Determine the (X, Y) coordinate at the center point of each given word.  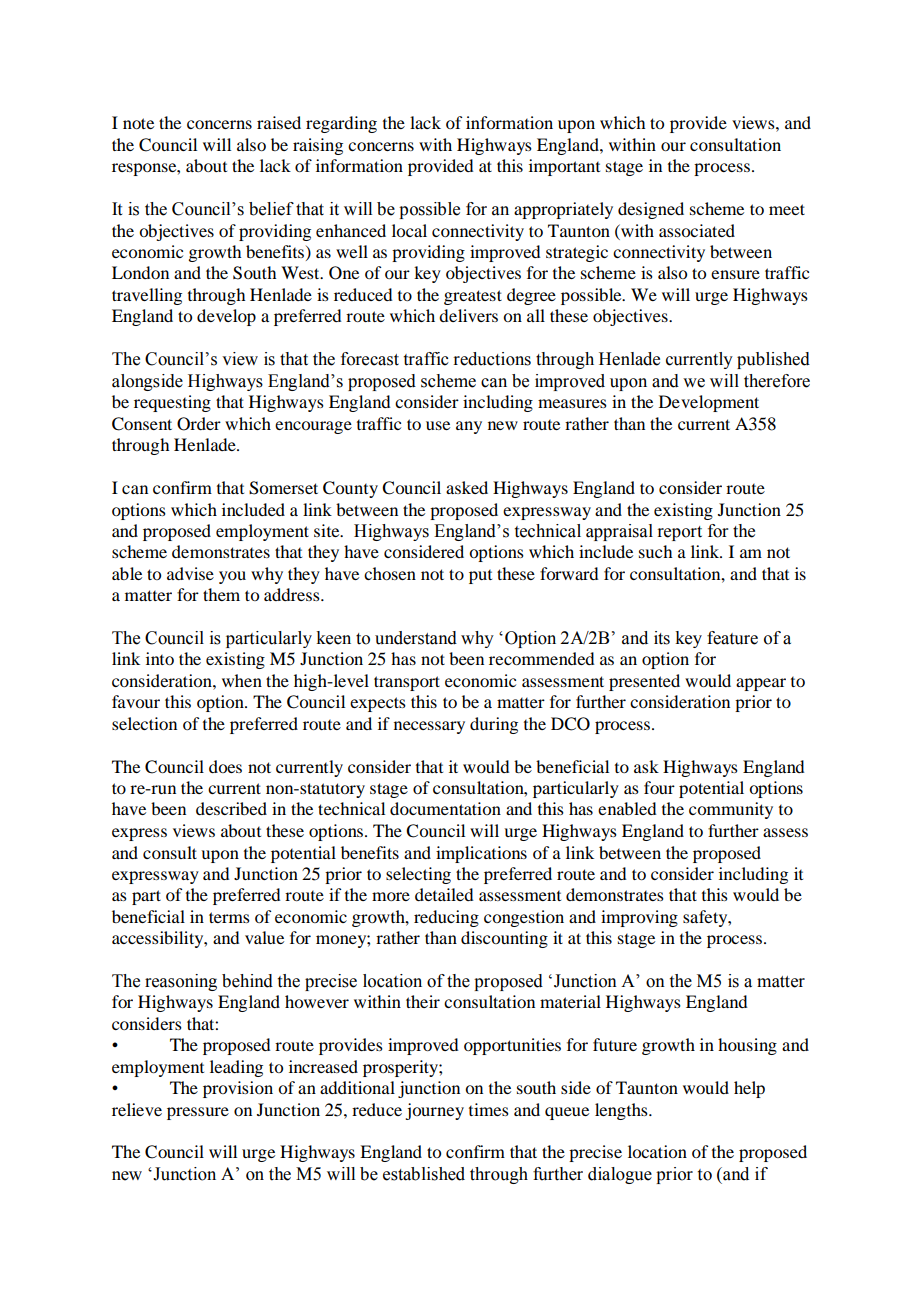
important (564, 167)
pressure (198, 1113)
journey (434, 1111)
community (731, 810)
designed (651, 210)
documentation (445, 808)
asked (467, 487)
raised (279, 122)
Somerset (283, 488)
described (231, 808)
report (679, 533)
